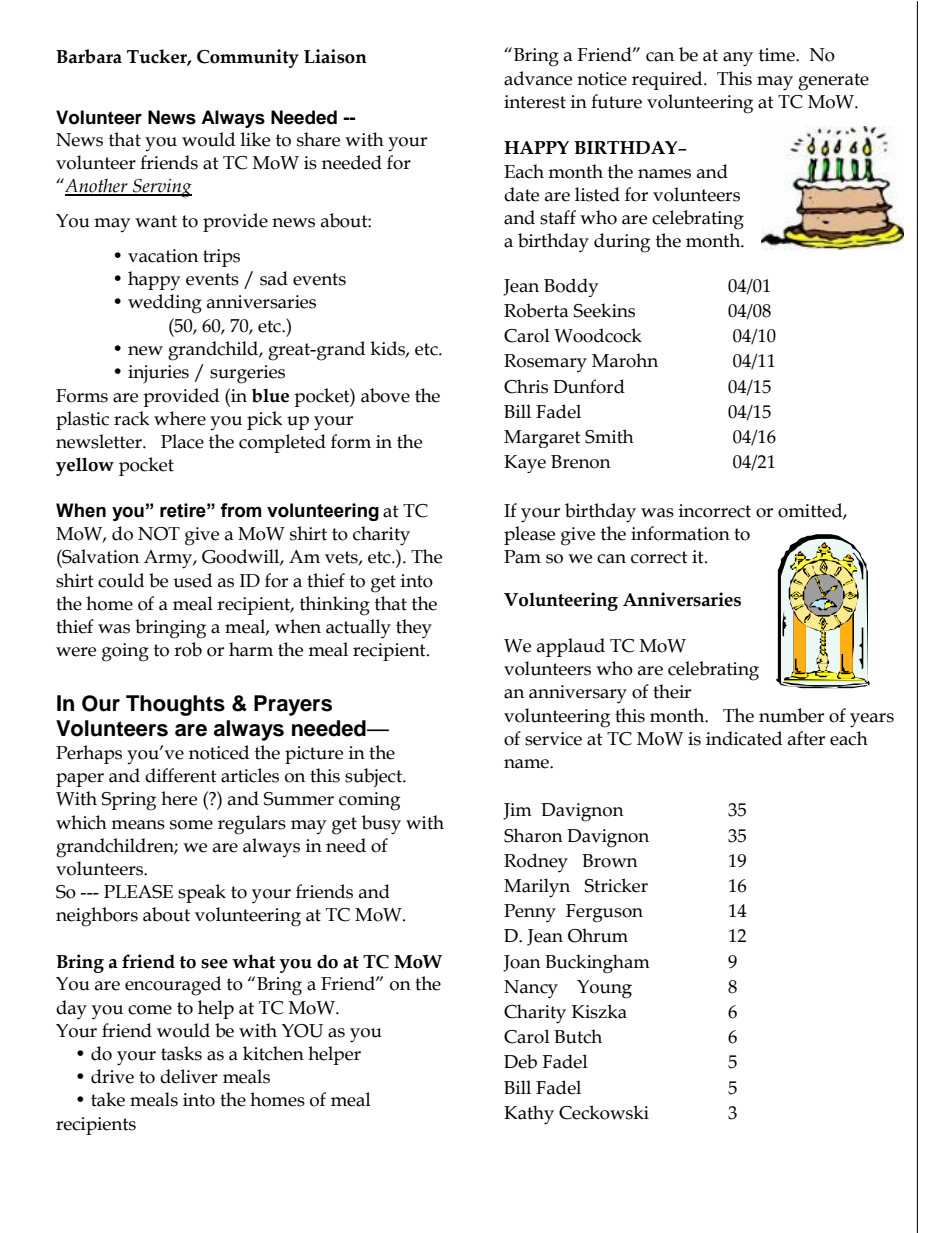 This page has height=1233, width=952. I want to click on deliver, so click(189, 1076).
